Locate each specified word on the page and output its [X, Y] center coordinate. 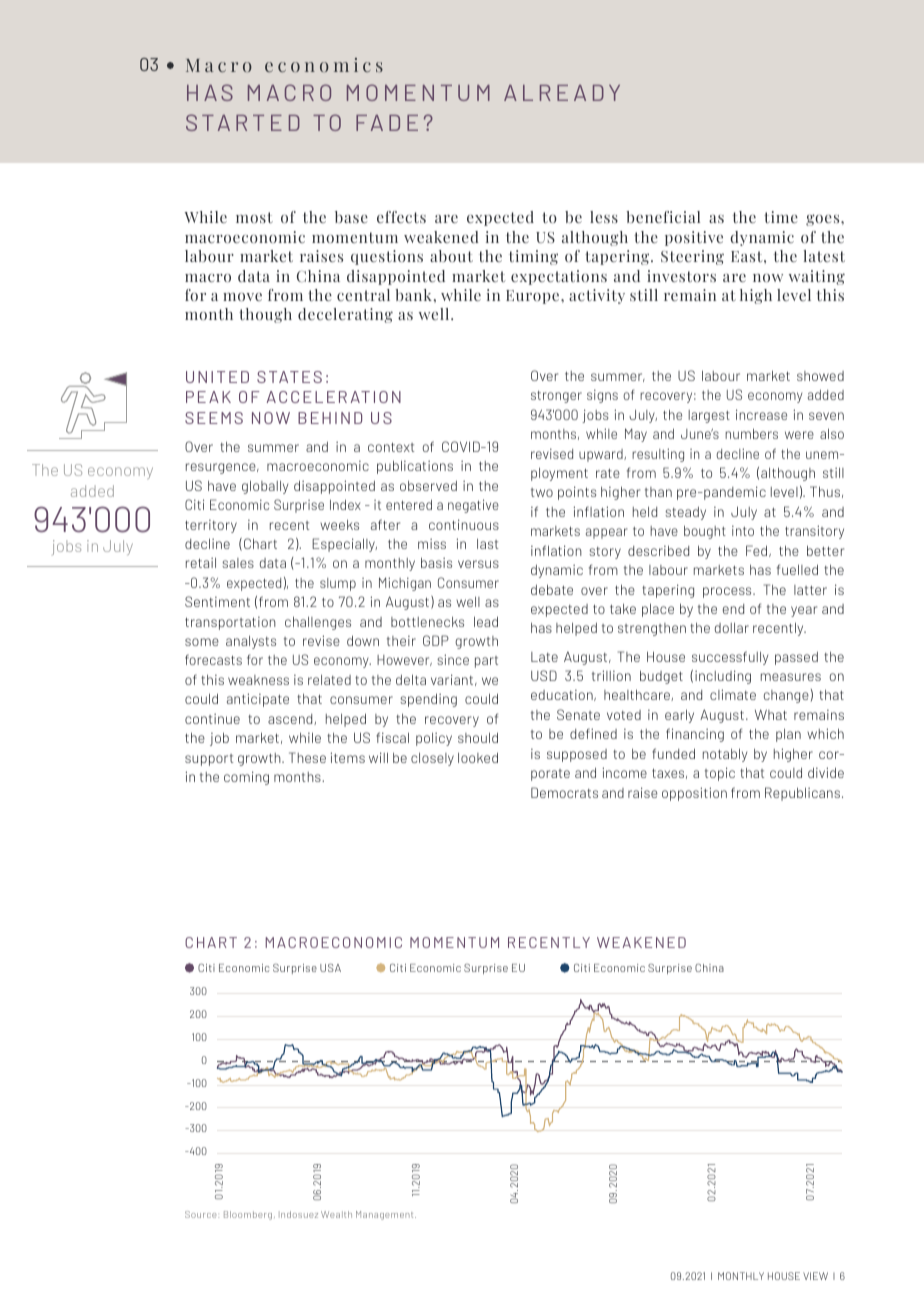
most [254, 217]
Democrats [564, 792]
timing [533, 257]
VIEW [815, 1276]
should [478, 737]
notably [725, 755]
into [743, 531]
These [307, 757]
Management [386, 1215]
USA [330, 968]
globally [265, 487]
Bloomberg [248, 1215]
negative [473, 506]
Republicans [802, 794]
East [748, 256]
